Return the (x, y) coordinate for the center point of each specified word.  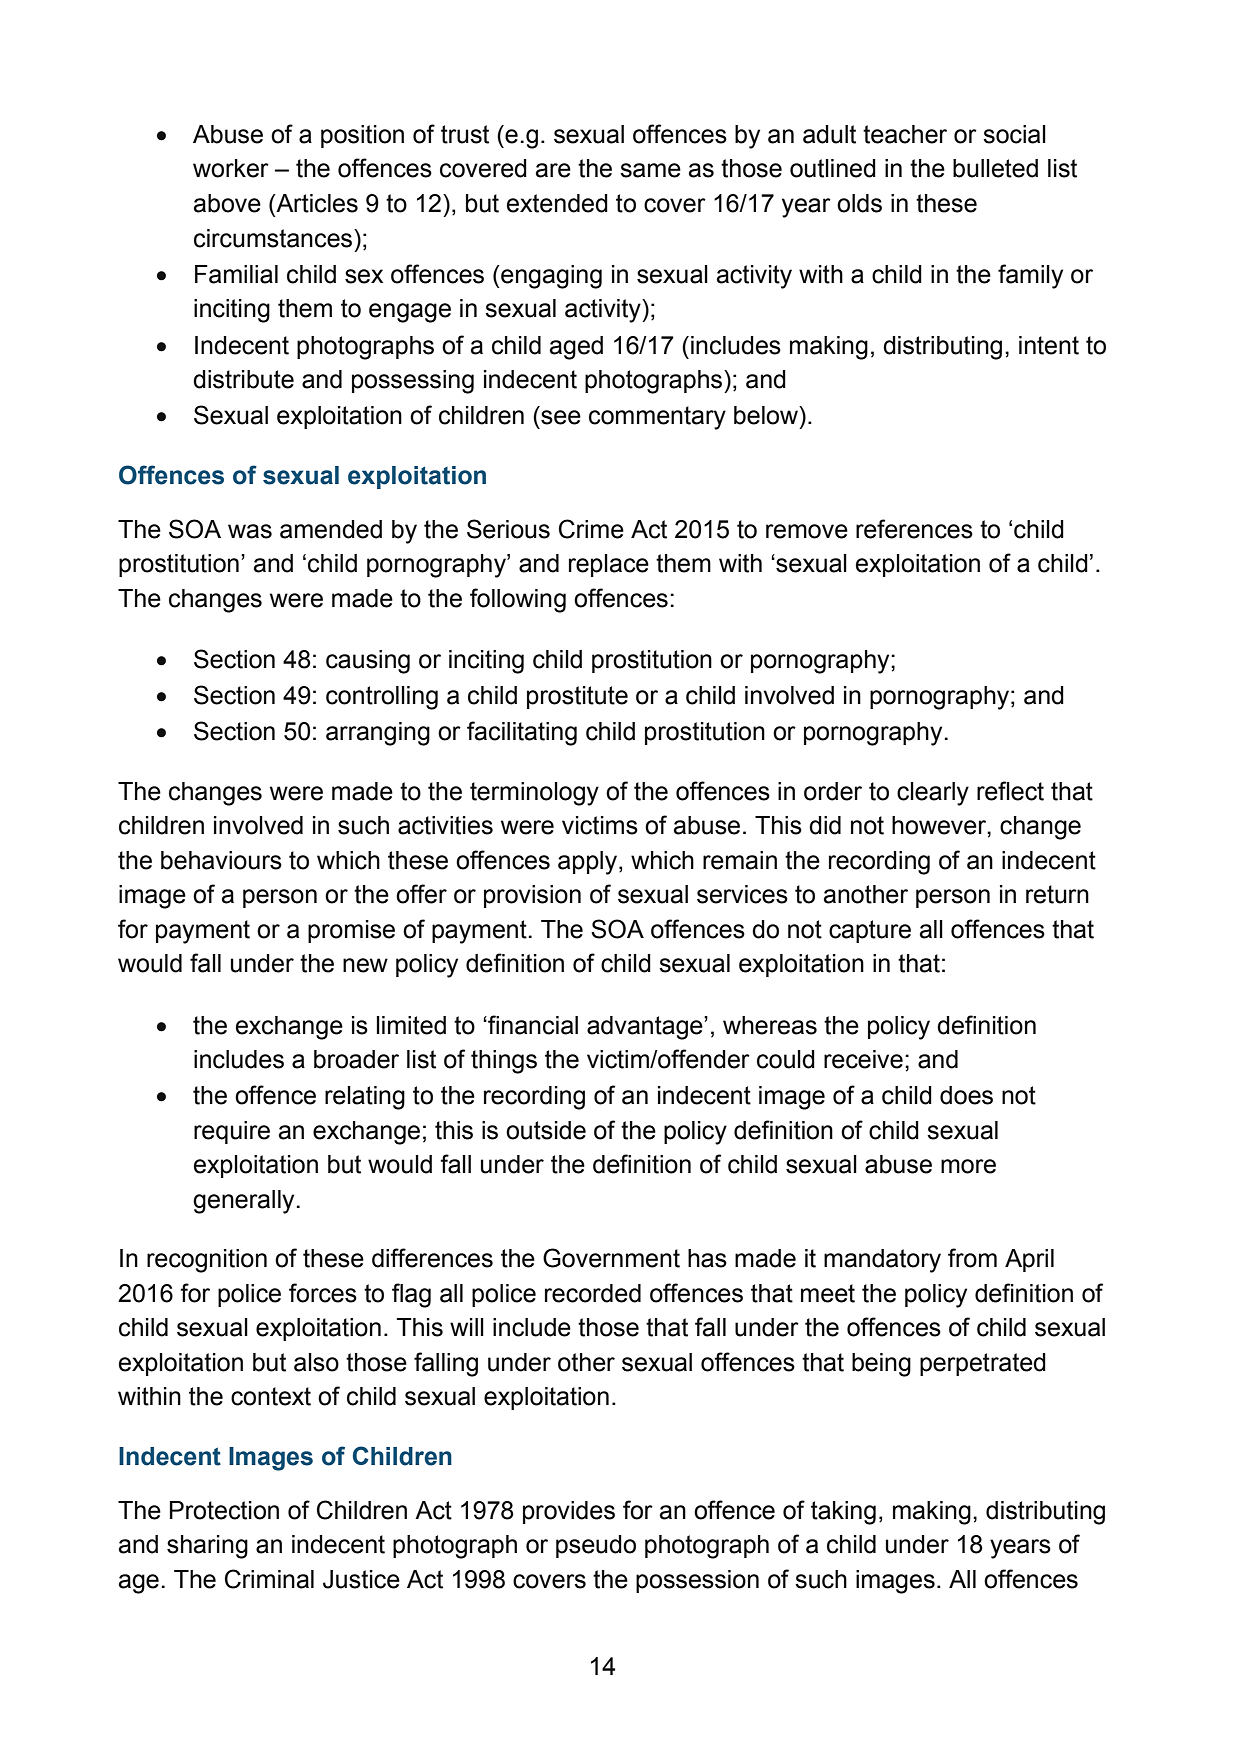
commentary (657, 418)
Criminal (269, 1579)
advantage (646, 1028)
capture (870, 931)
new (365, 965)
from (972, 1258)
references (914, 529)
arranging (378, 734)
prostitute (577, 697)
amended (331, 529)
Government (611, 1258)
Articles (316, 203)
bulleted (995, 168)
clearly (933, 794)
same (650, 170)
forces (323, 1293)
